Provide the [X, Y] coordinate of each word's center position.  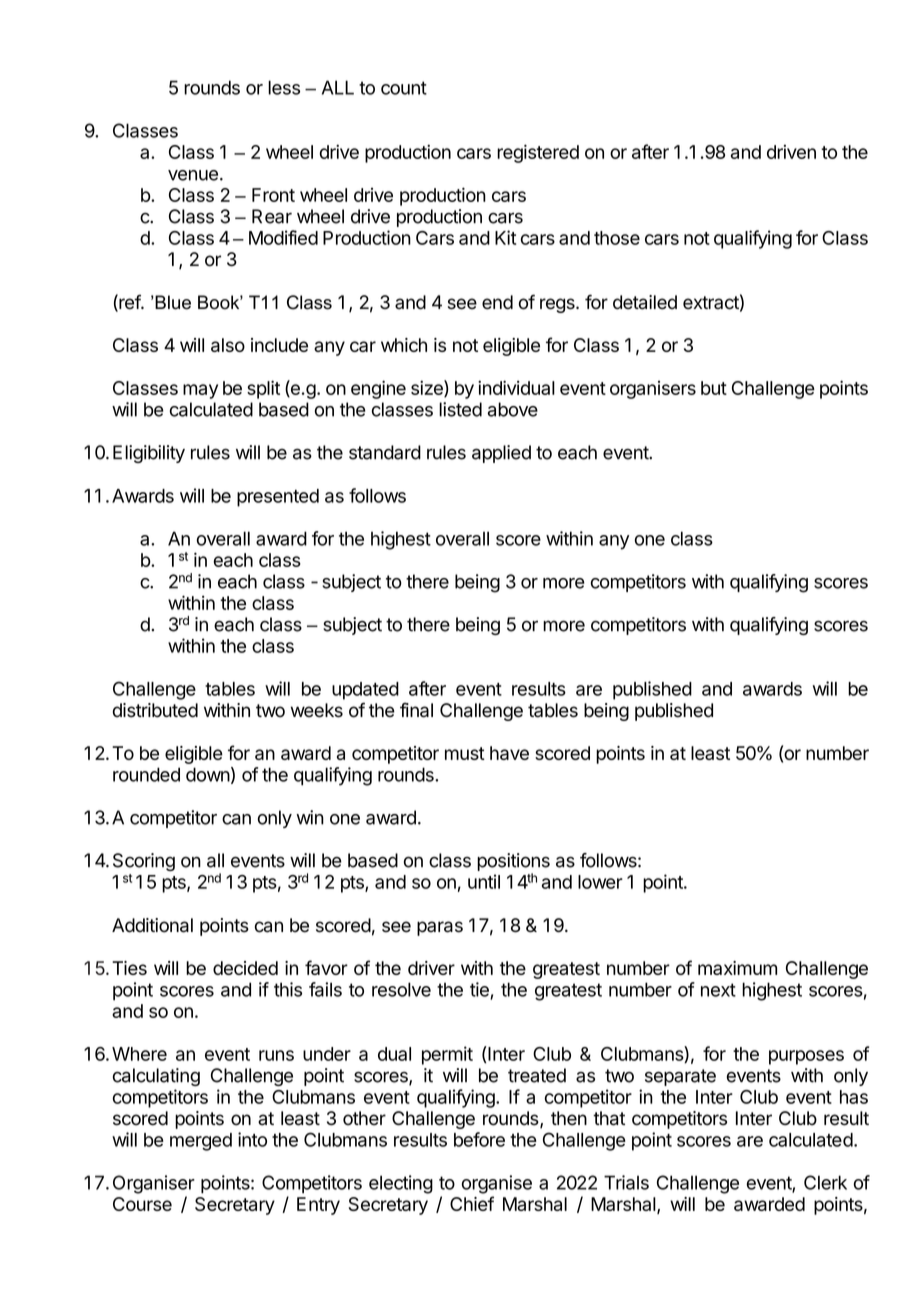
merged [201, 1142]
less [284, 87]
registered [538, 153]
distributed [155, 710]
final [416, 710]
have [509, 753]
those [617, 238]
